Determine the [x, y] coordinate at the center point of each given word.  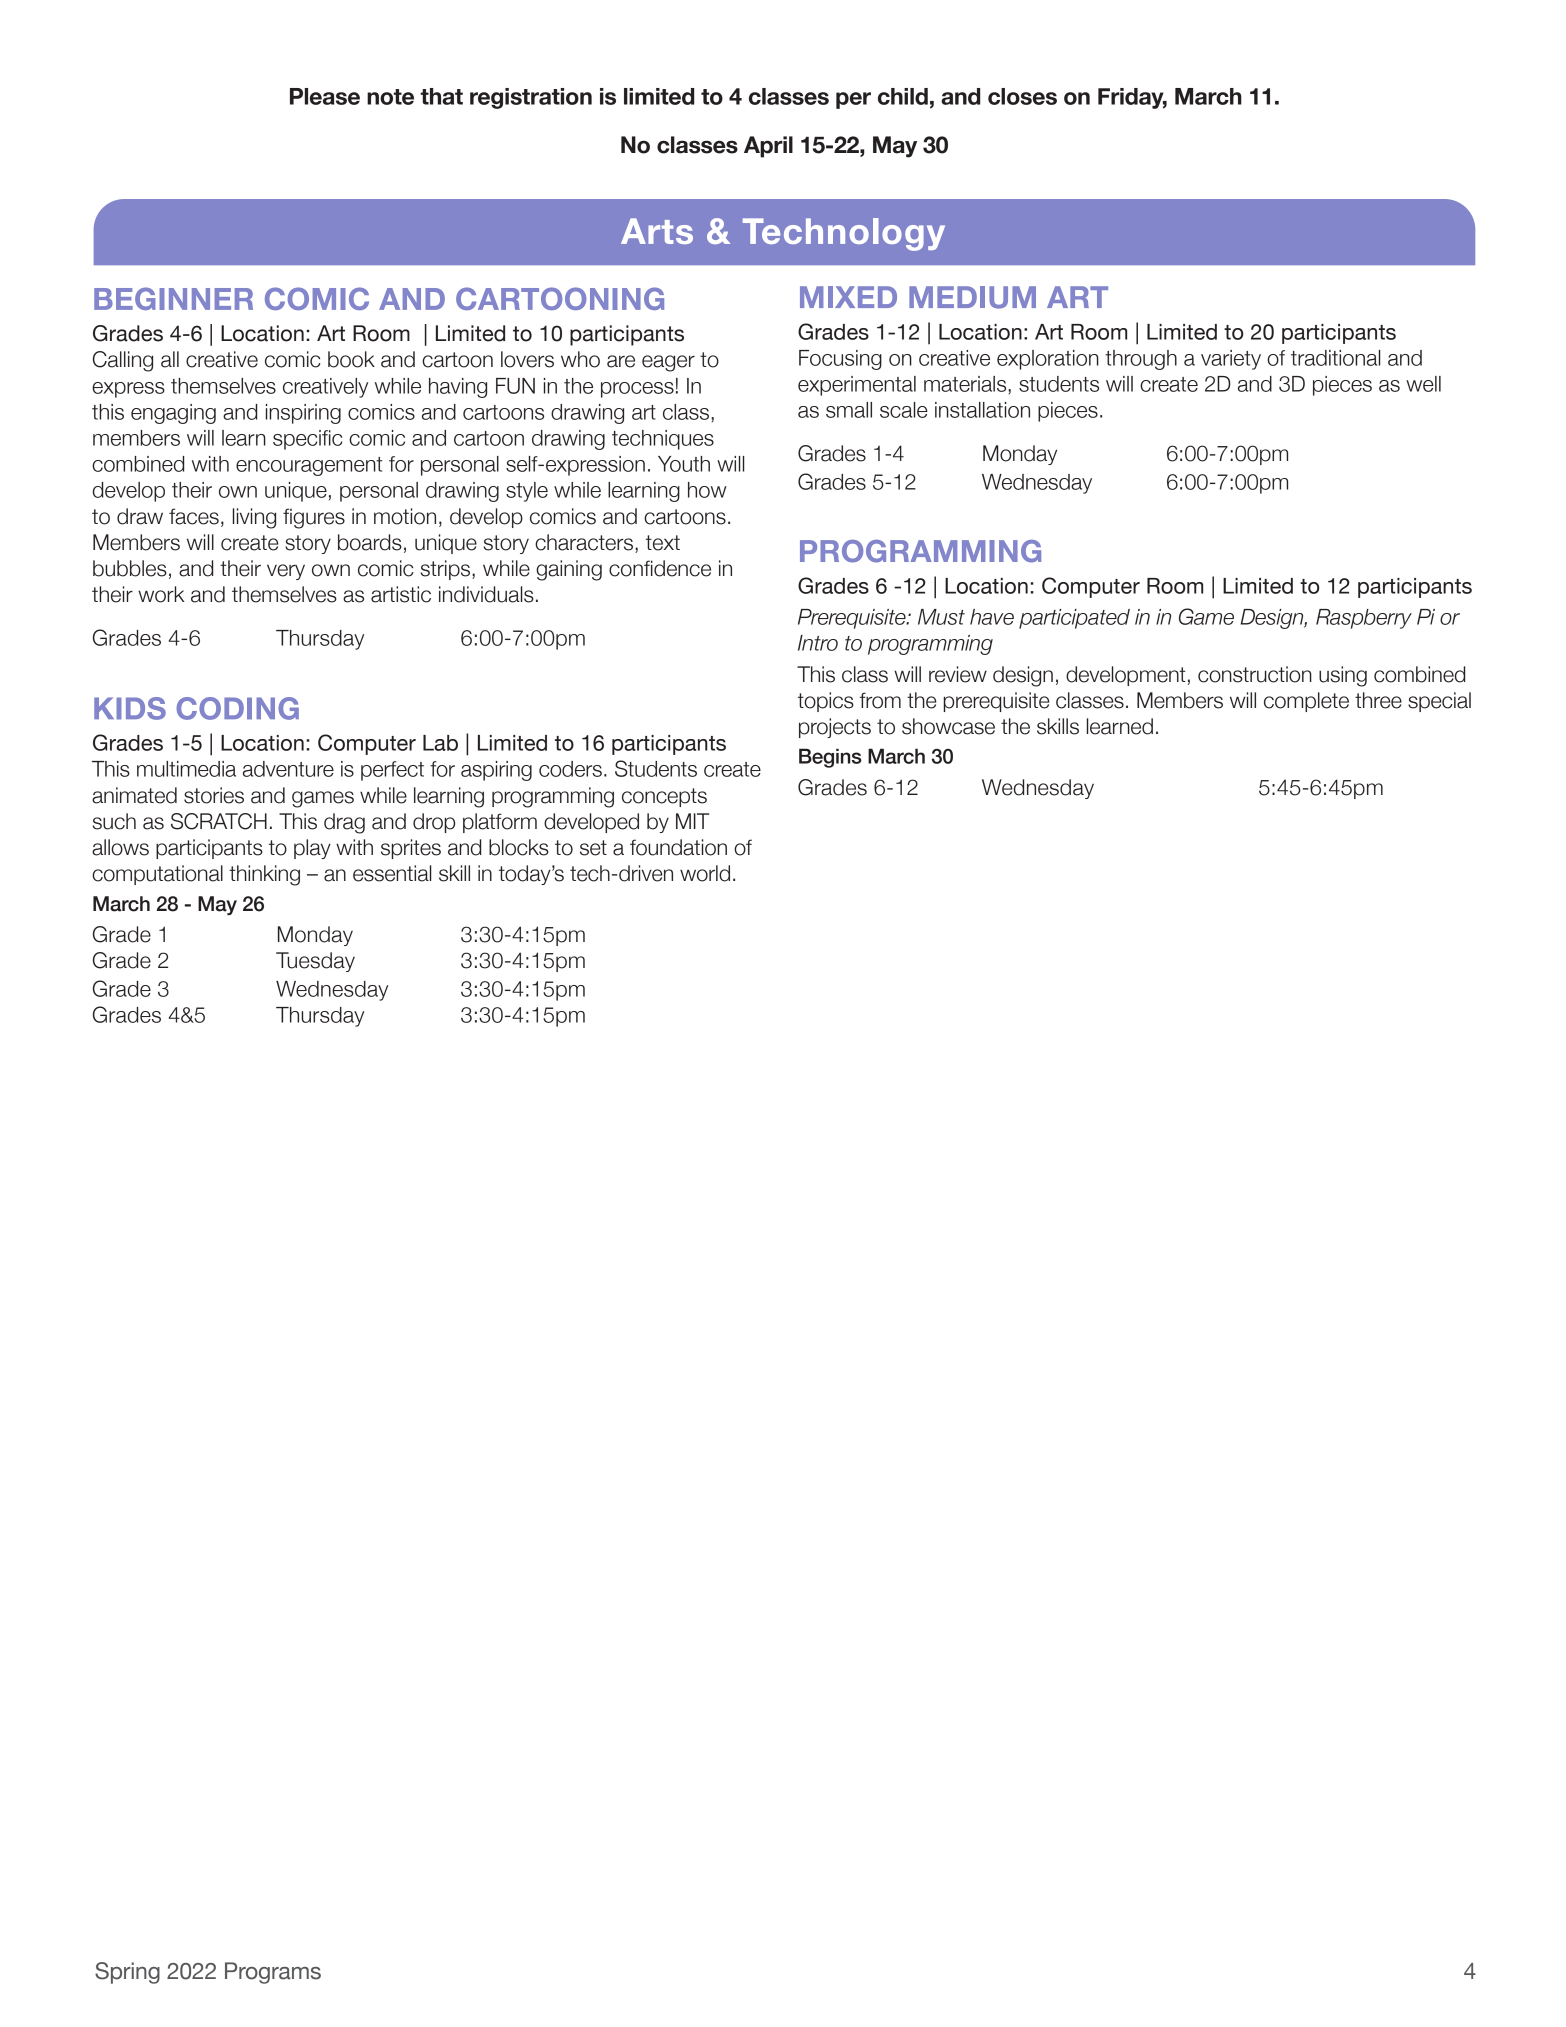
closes [1022, 96]
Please [325, 96]
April [768, 147]
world [705, 873]
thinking [264, 875]
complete [1306, 702]
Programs [273, 1973]
